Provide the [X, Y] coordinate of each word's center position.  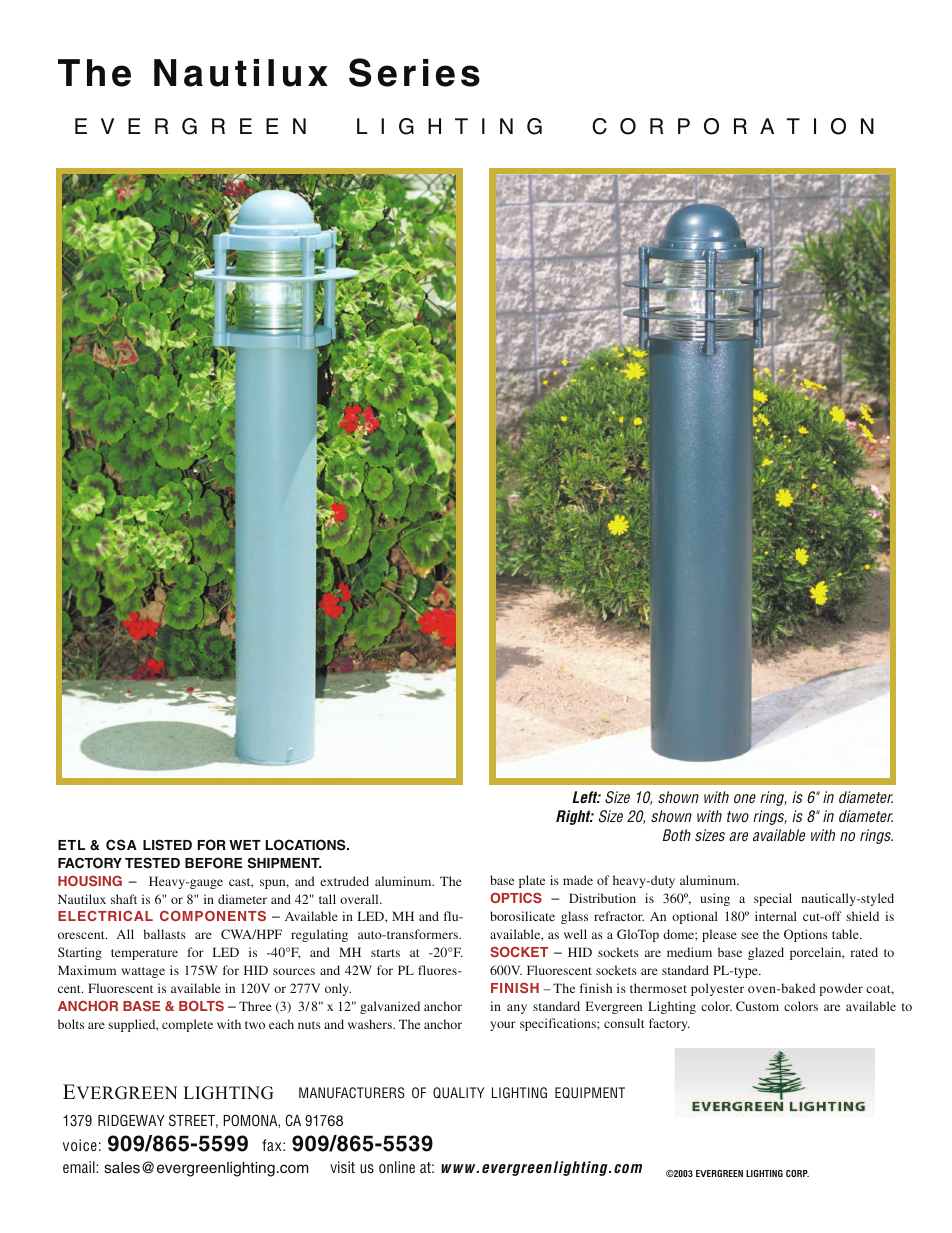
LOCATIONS [307, 845]
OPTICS [516, 897]
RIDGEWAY [131, 1120]
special [773, 899]
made [578, 880]
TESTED [152, 863]
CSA [121, 845]
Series [414, 72]
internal [776, 916]
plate [532, 881]
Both [677, 835]
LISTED [167, 845]
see [749, 935]
